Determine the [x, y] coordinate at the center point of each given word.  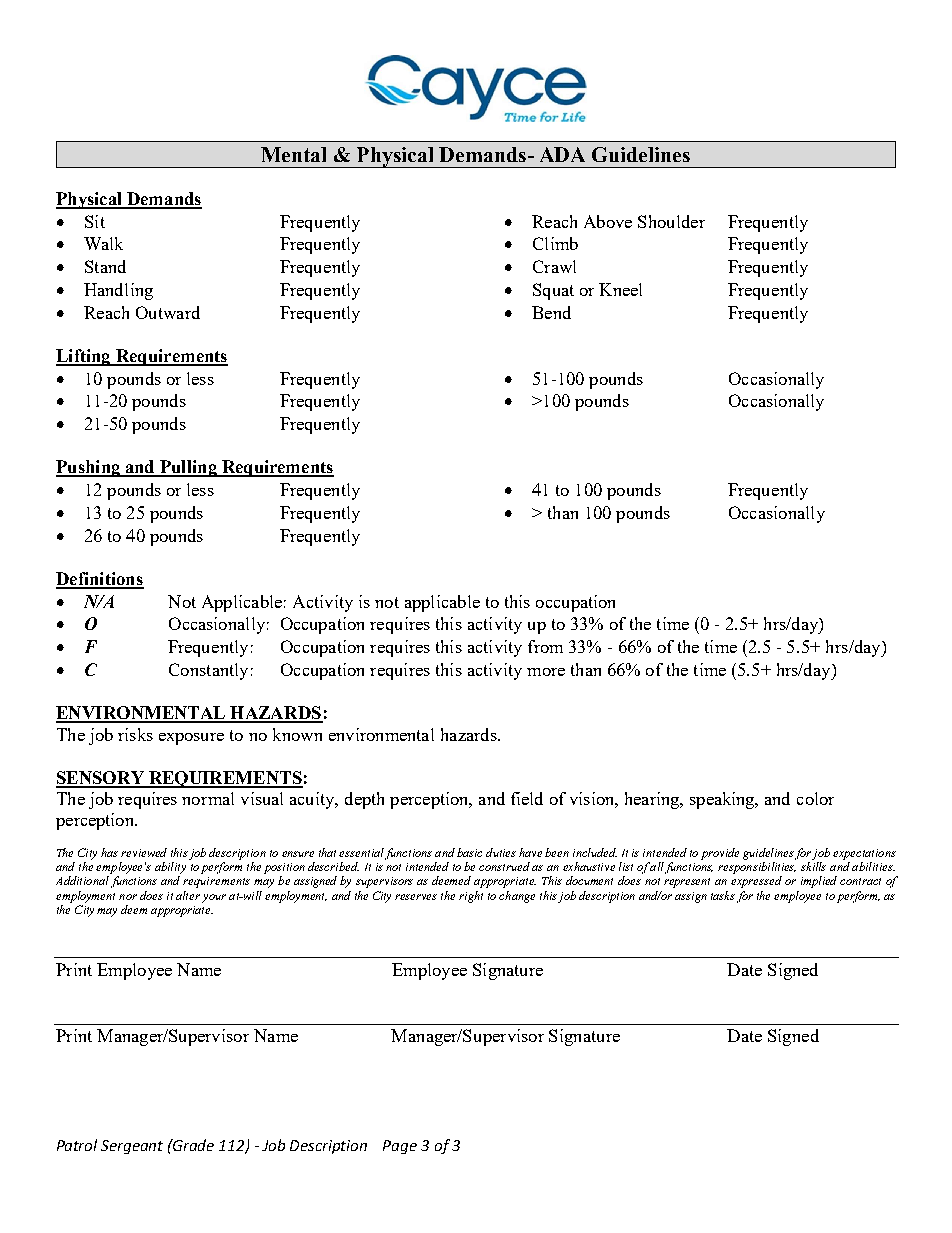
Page [400, 1147]
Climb [555, 243]
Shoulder [671, 221]
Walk [103, 243]
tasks [723, 895]
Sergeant [132, 1147]
